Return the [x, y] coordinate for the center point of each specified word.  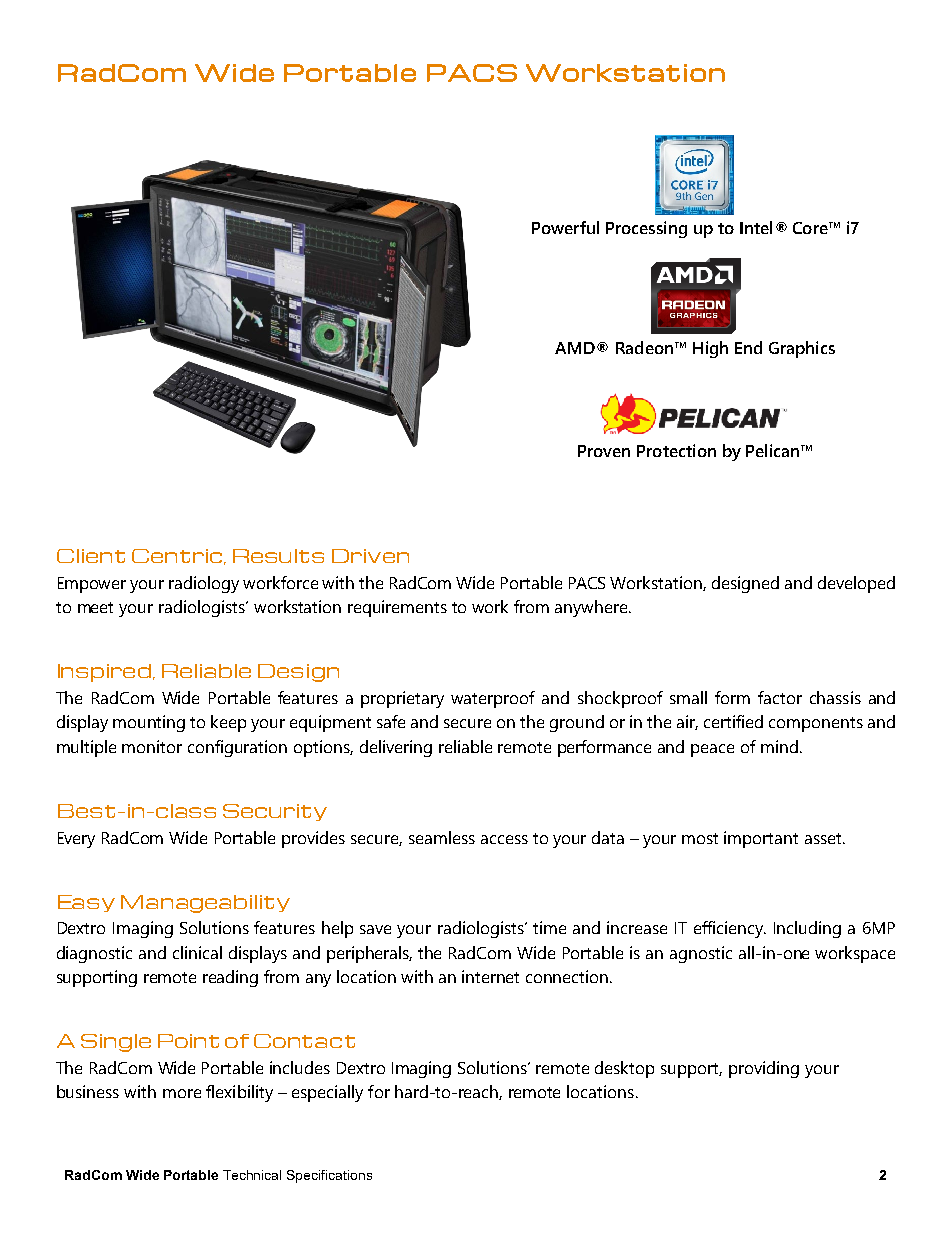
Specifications [329, 1176]
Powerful [565, 227]
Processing [646, 229]
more [182, 1093]
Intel [756, 227]
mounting [149, 723]
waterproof [493, 699]
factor [780, 697]
